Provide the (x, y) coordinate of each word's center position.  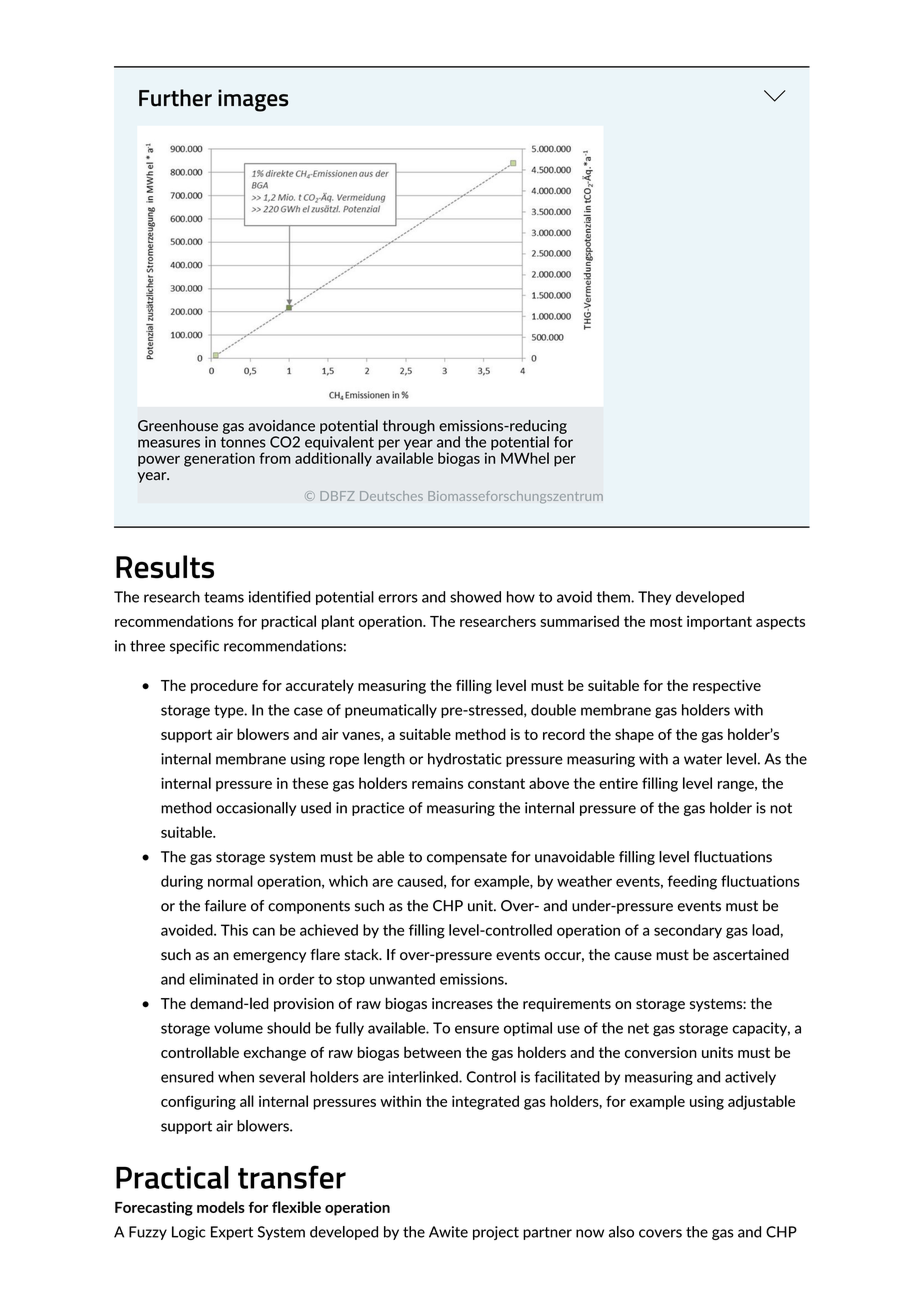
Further (175, 98)
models (221, 1207)
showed (475, 597)
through (409, 427)
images (253, 100)
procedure (224, 686)
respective (727, 687)
